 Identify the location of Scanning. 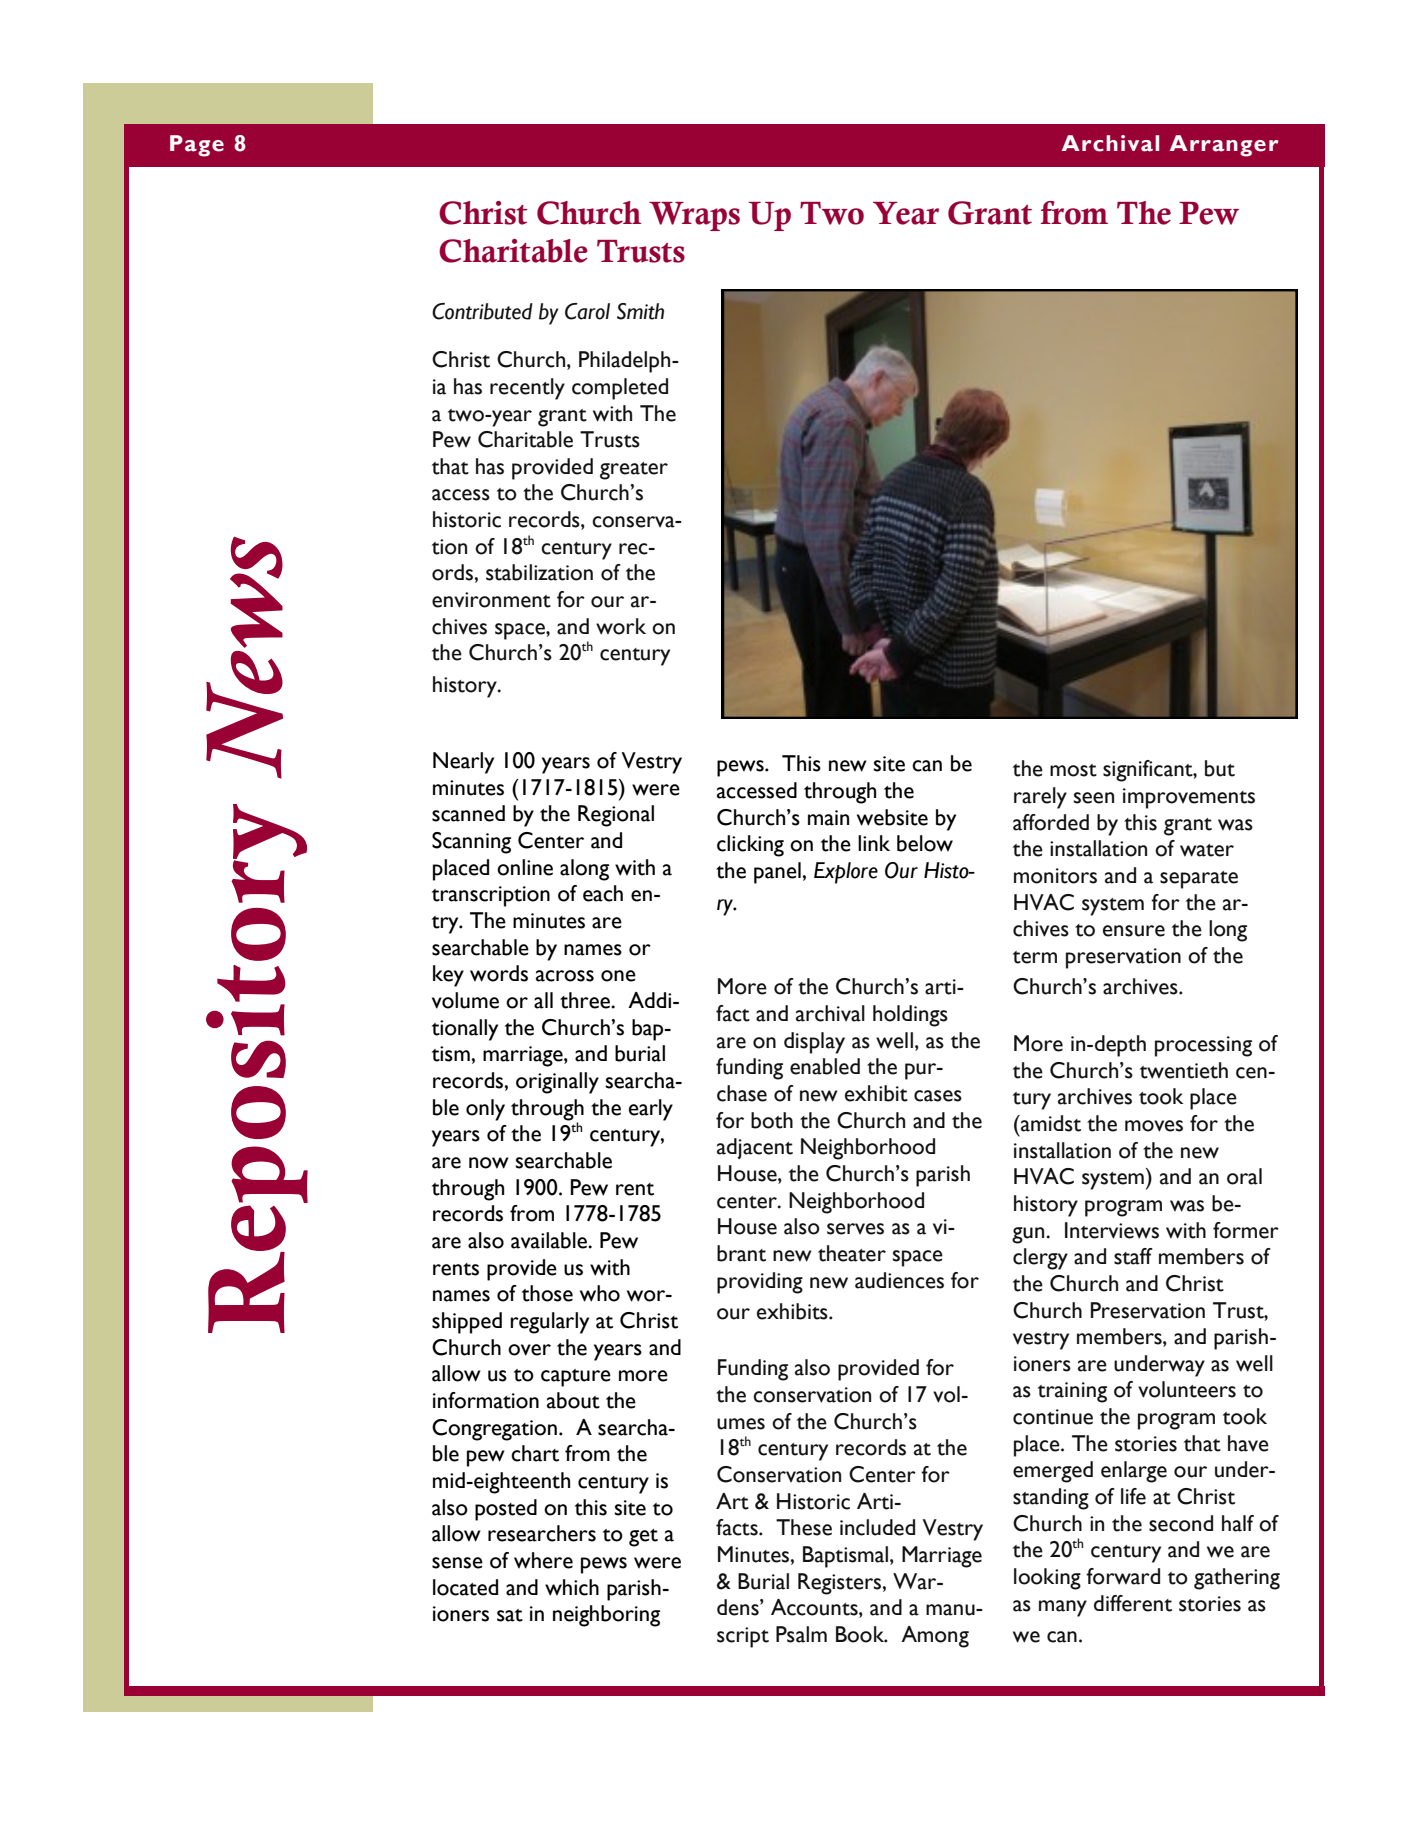
(471, 843).
